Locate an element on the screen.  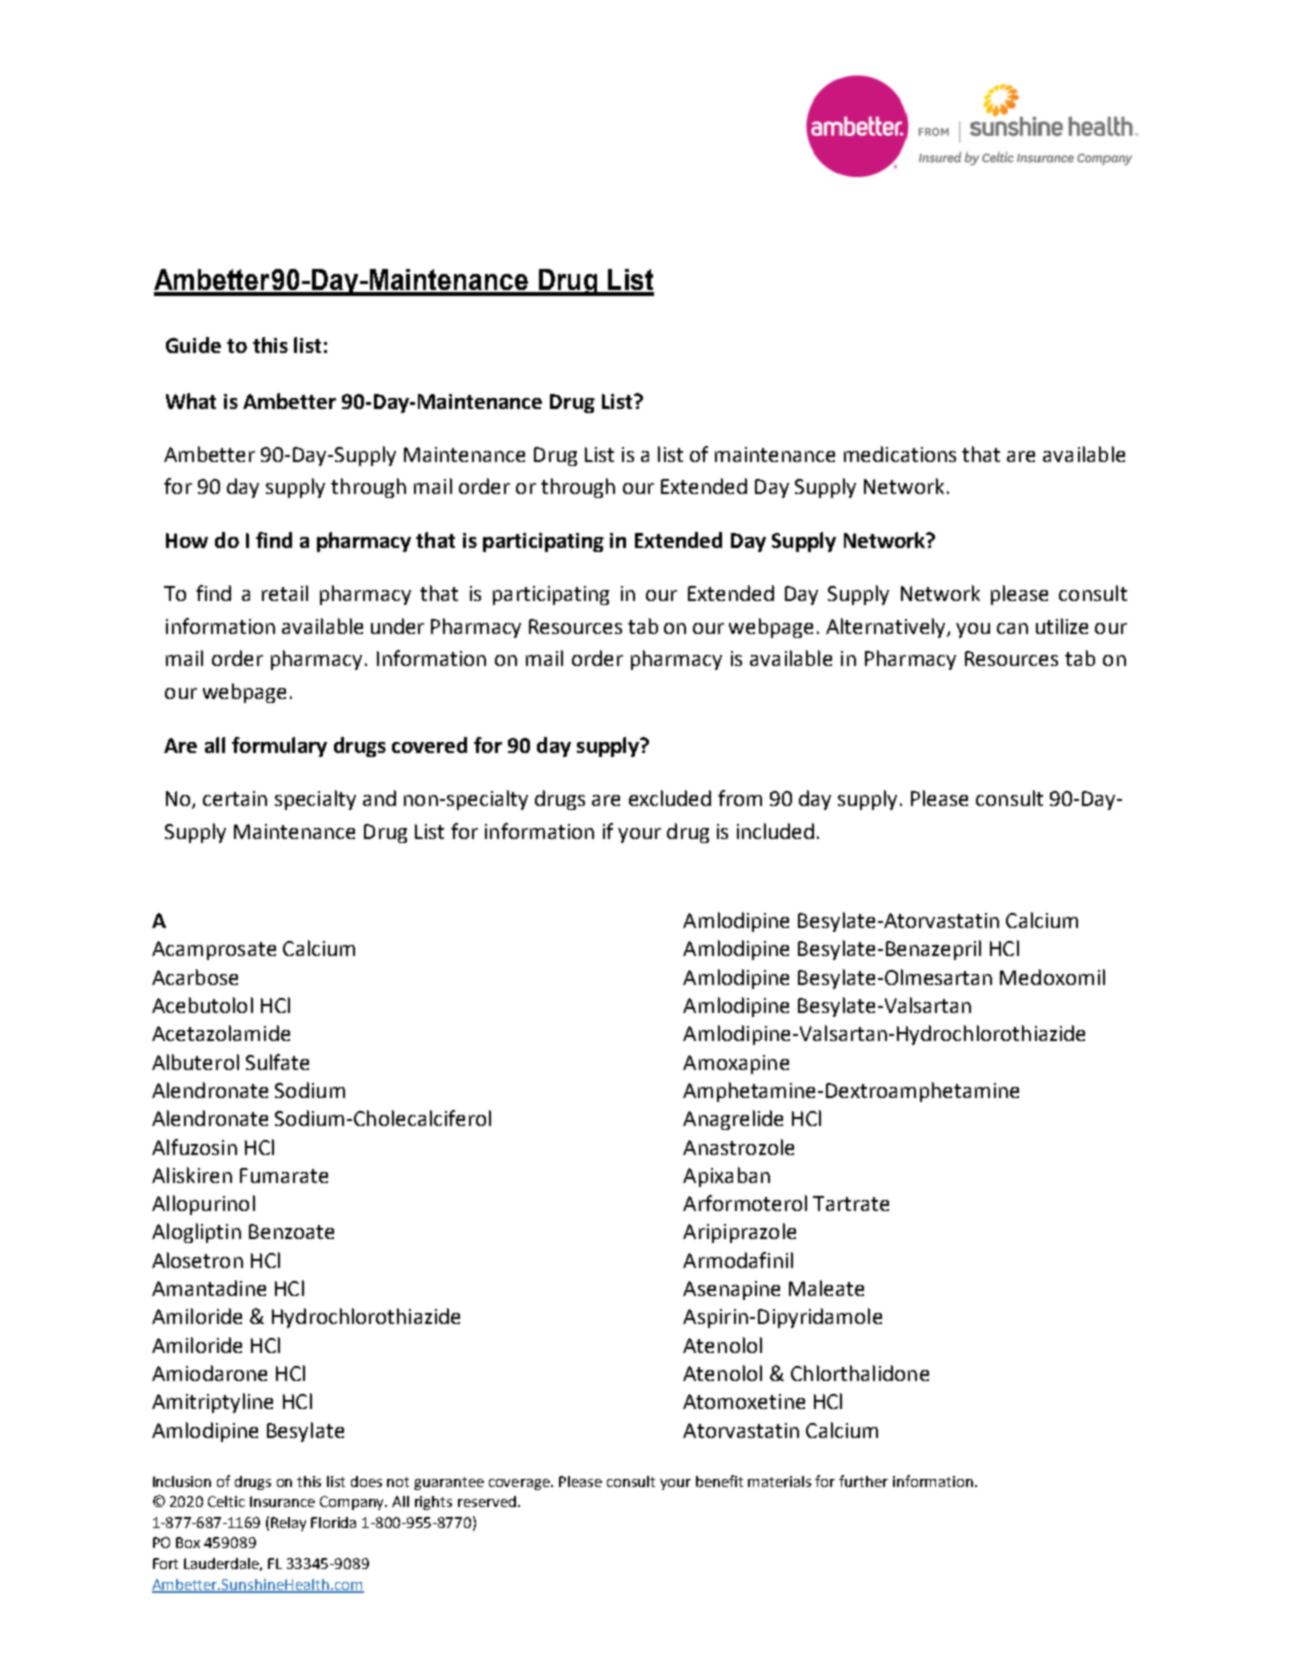
Apixaban is located at coordinates (726, 1177).
